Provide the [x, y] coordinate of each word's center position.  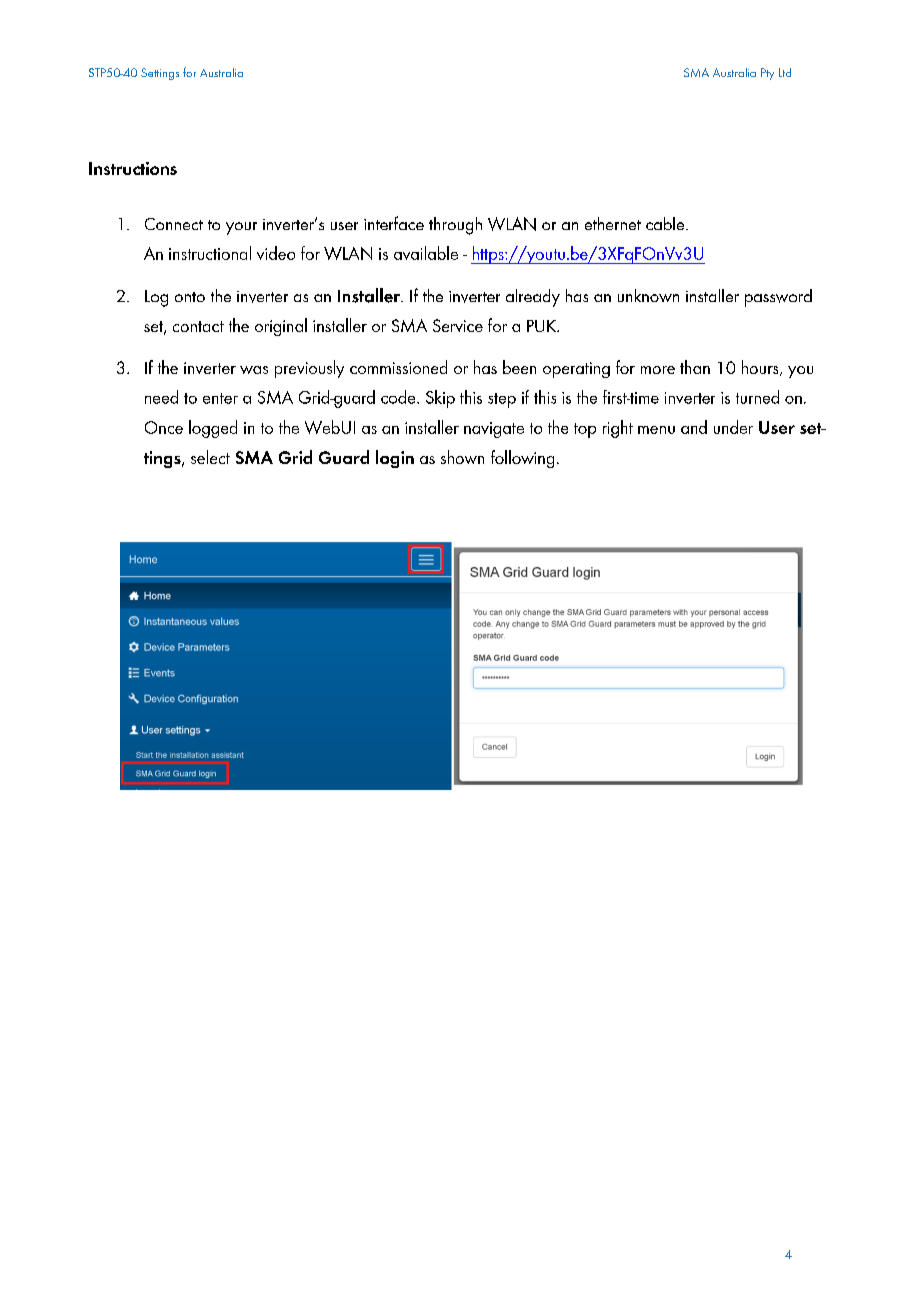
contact [198, 326]
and [694, 427]
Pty [767, 74]
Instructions [133, 168]
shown [462, 457]
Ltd [785, 72]
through [455, 226]
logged [213, 429]
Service [458, 325]
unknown [648, 295]
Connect [174, 224]
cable [666, 223]
